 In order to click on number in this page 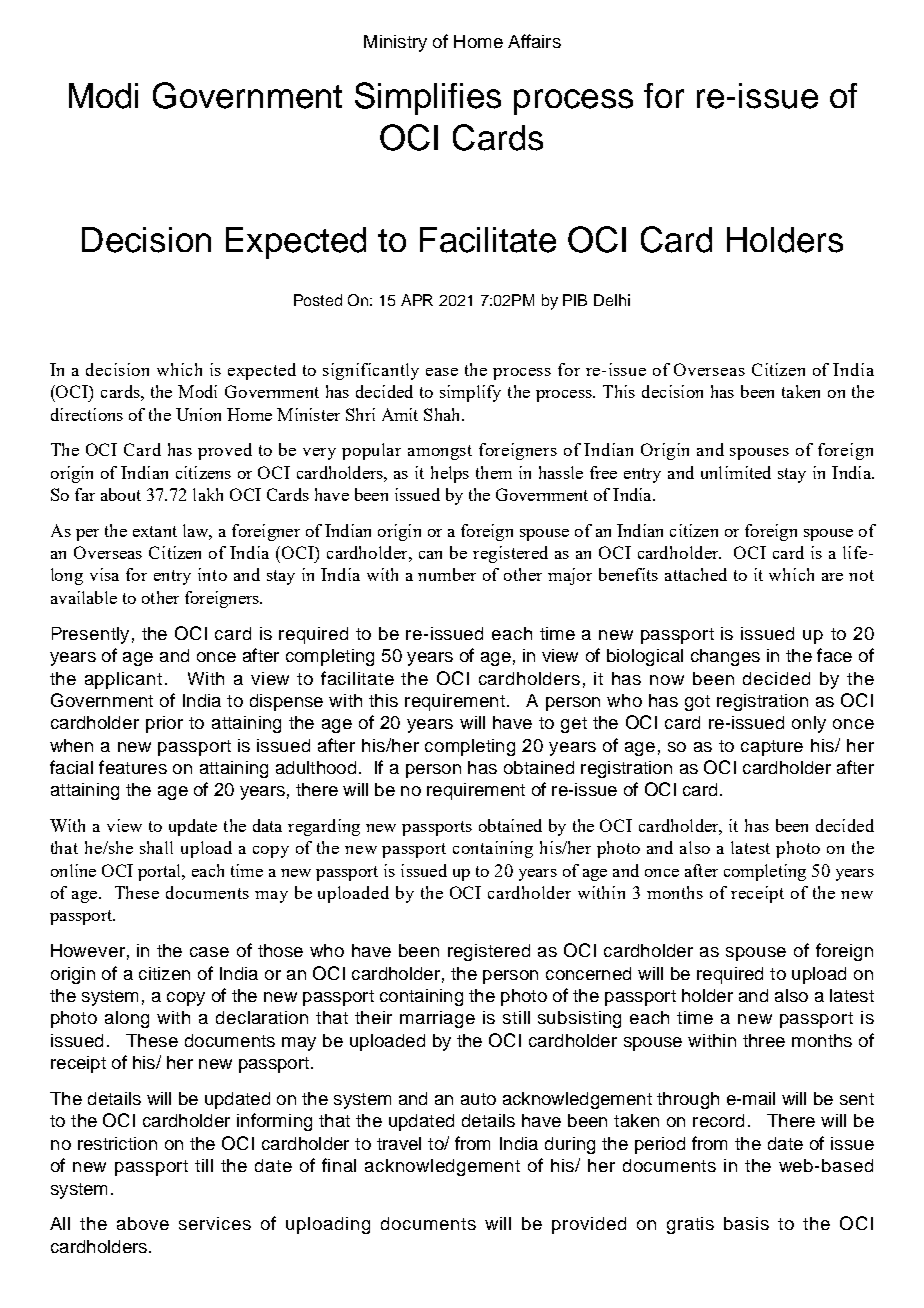, I will do `click(447, 574)`.
